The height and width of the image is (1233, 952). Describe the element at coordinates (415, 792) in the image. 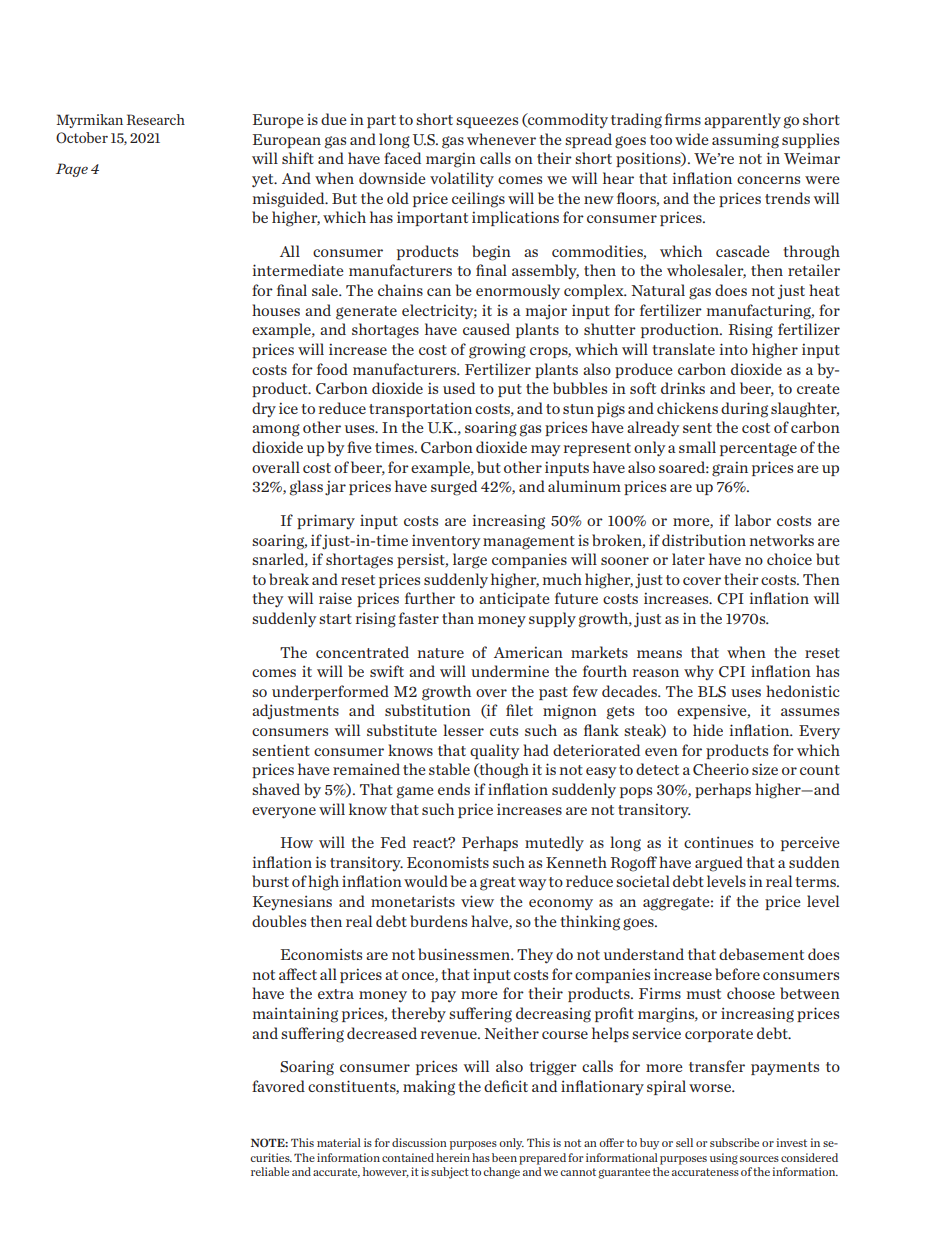

I see `game` at that location.
